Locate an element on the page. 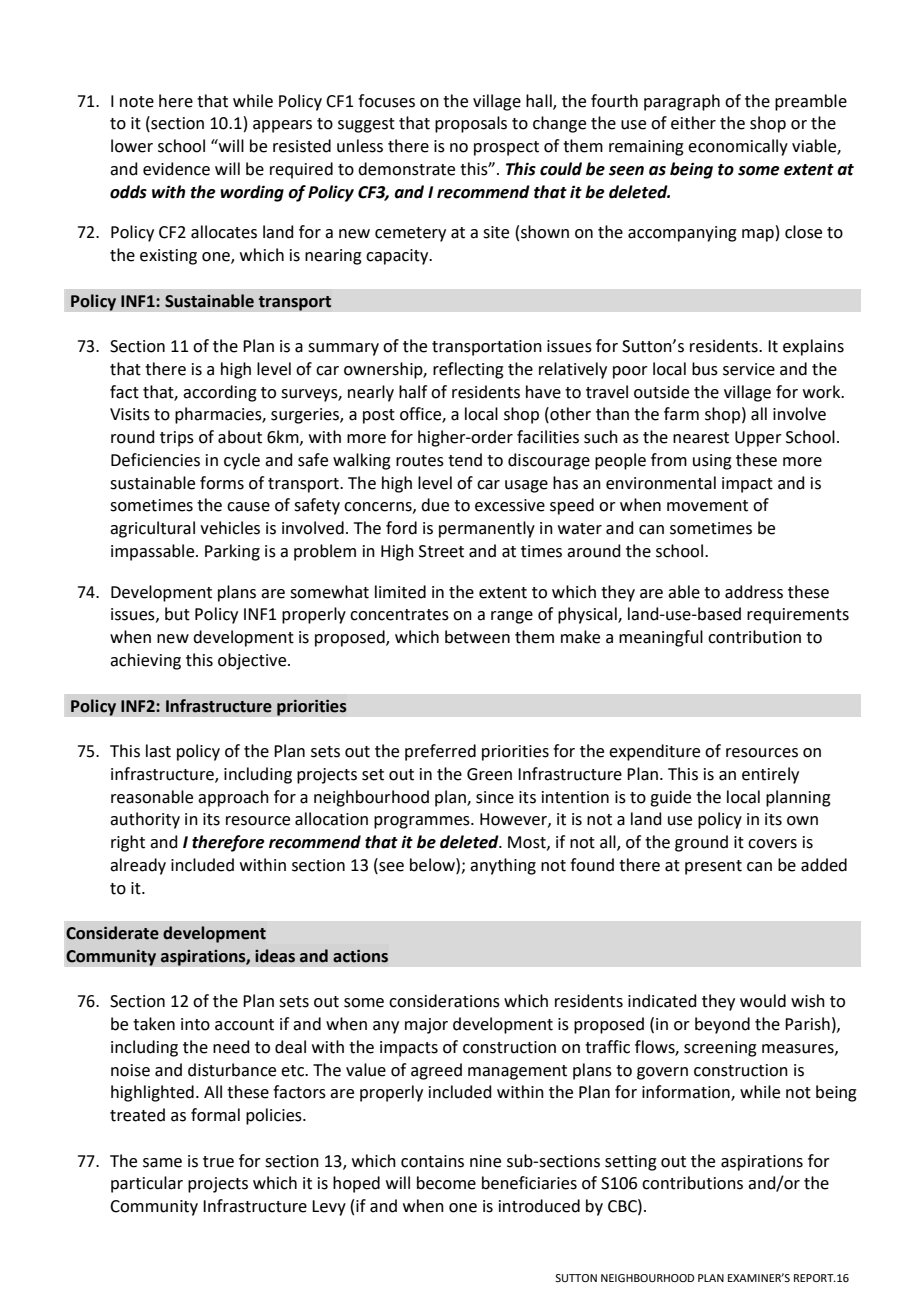 The width and height of the image is (924, 1308). considerations is located at coordinates (444, 1001).
